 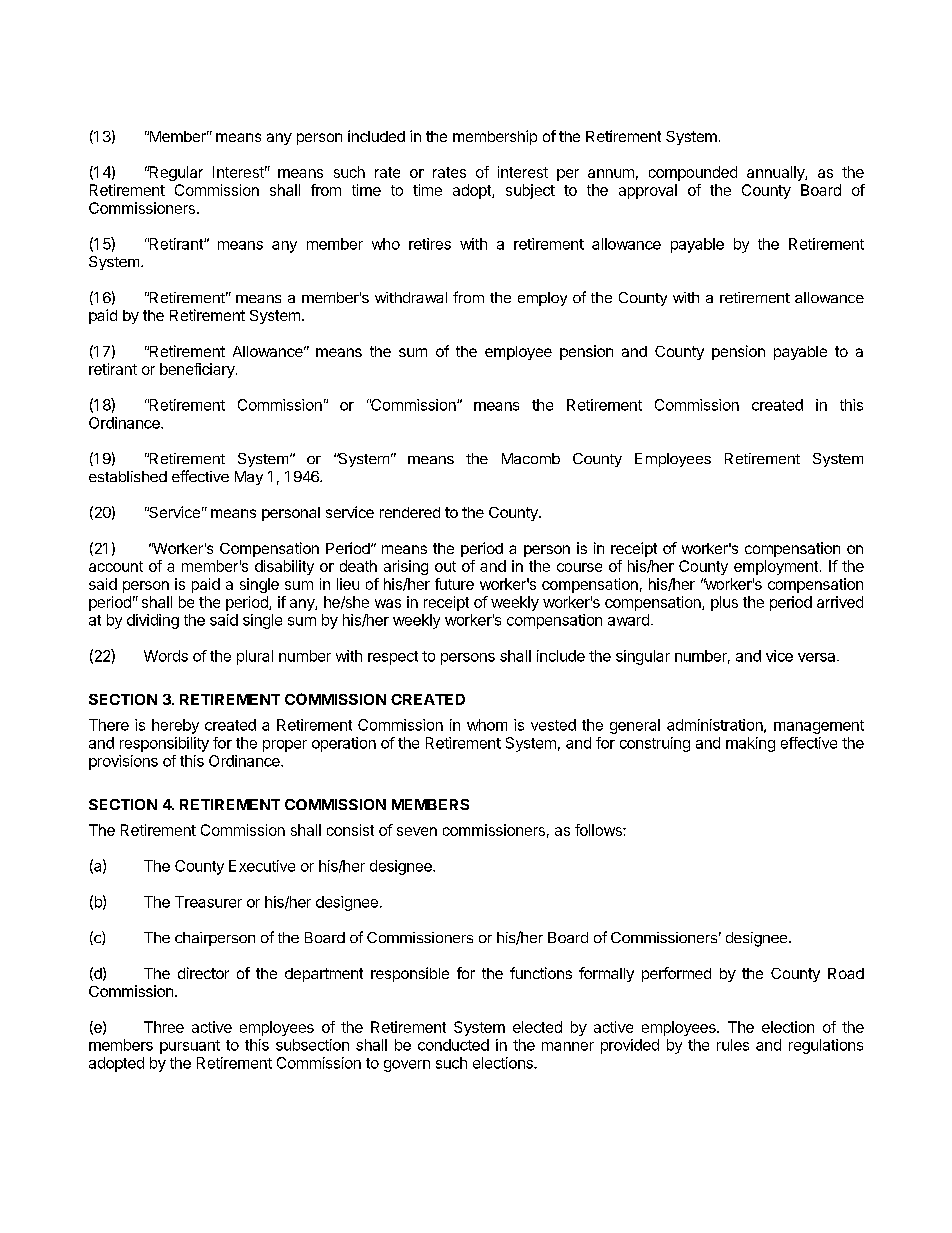 I want to click on dividing, so click(x=153, y=621).
